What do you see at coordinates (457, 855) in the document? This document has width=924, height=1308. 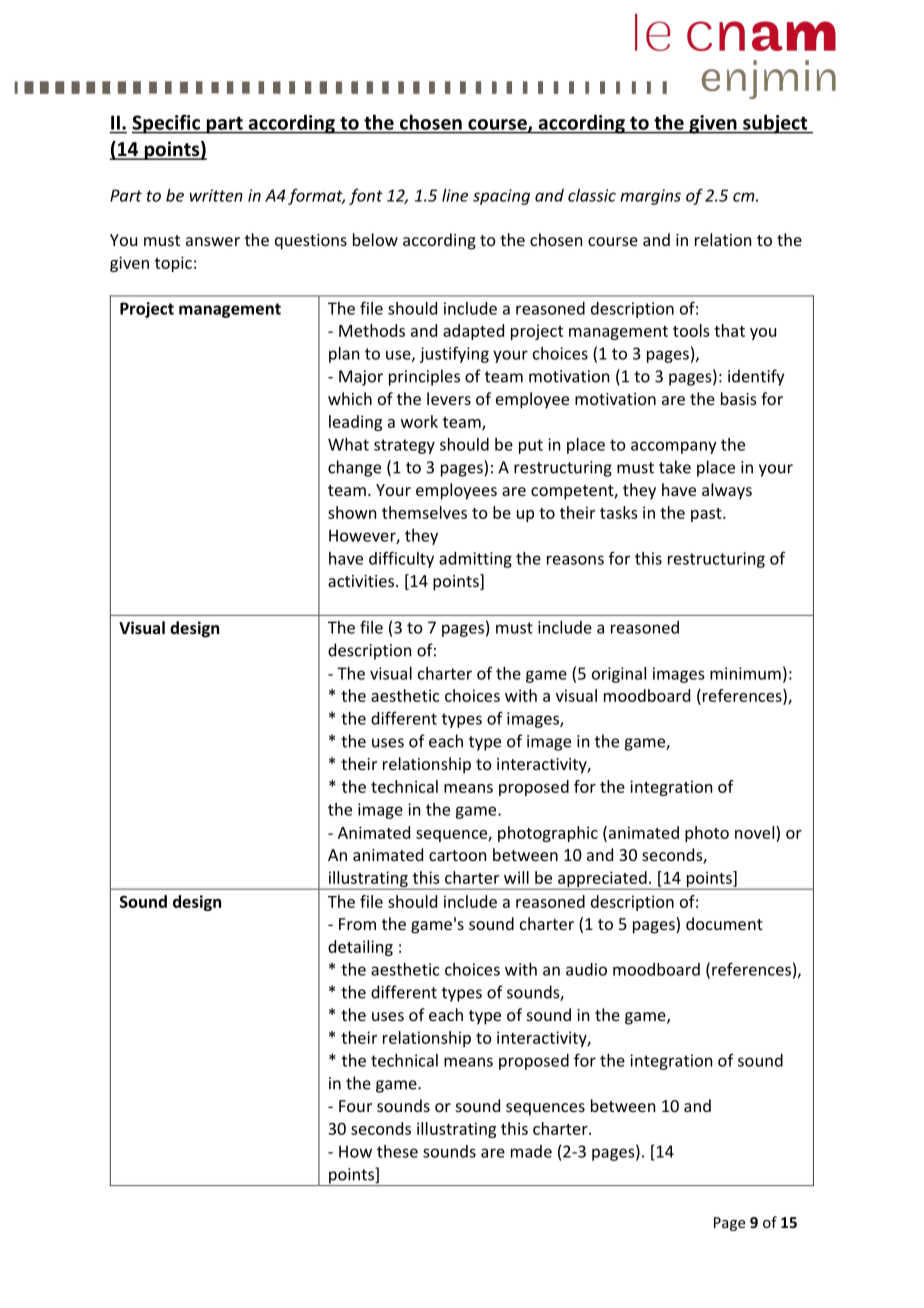 I see `cartoon` at bounding box center [457, 855].
